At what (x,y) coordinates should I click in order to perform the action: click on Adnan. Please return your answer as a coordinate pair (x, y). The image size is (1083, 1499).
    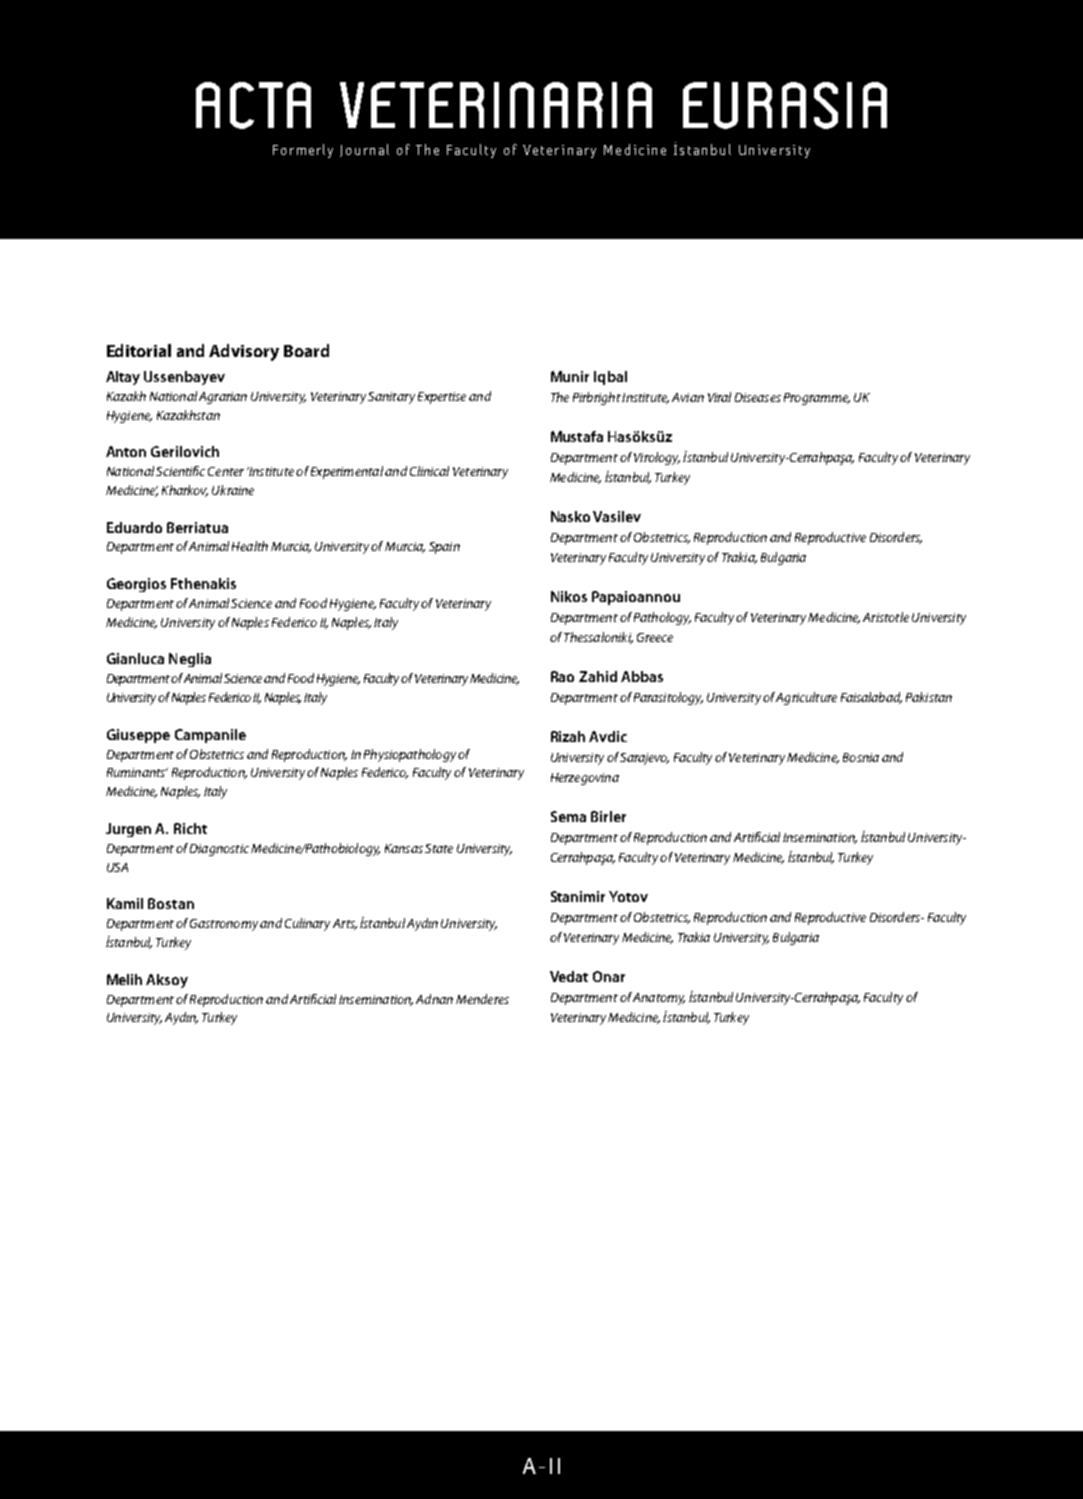
    Looking at the image, I should click on (434, 999).
